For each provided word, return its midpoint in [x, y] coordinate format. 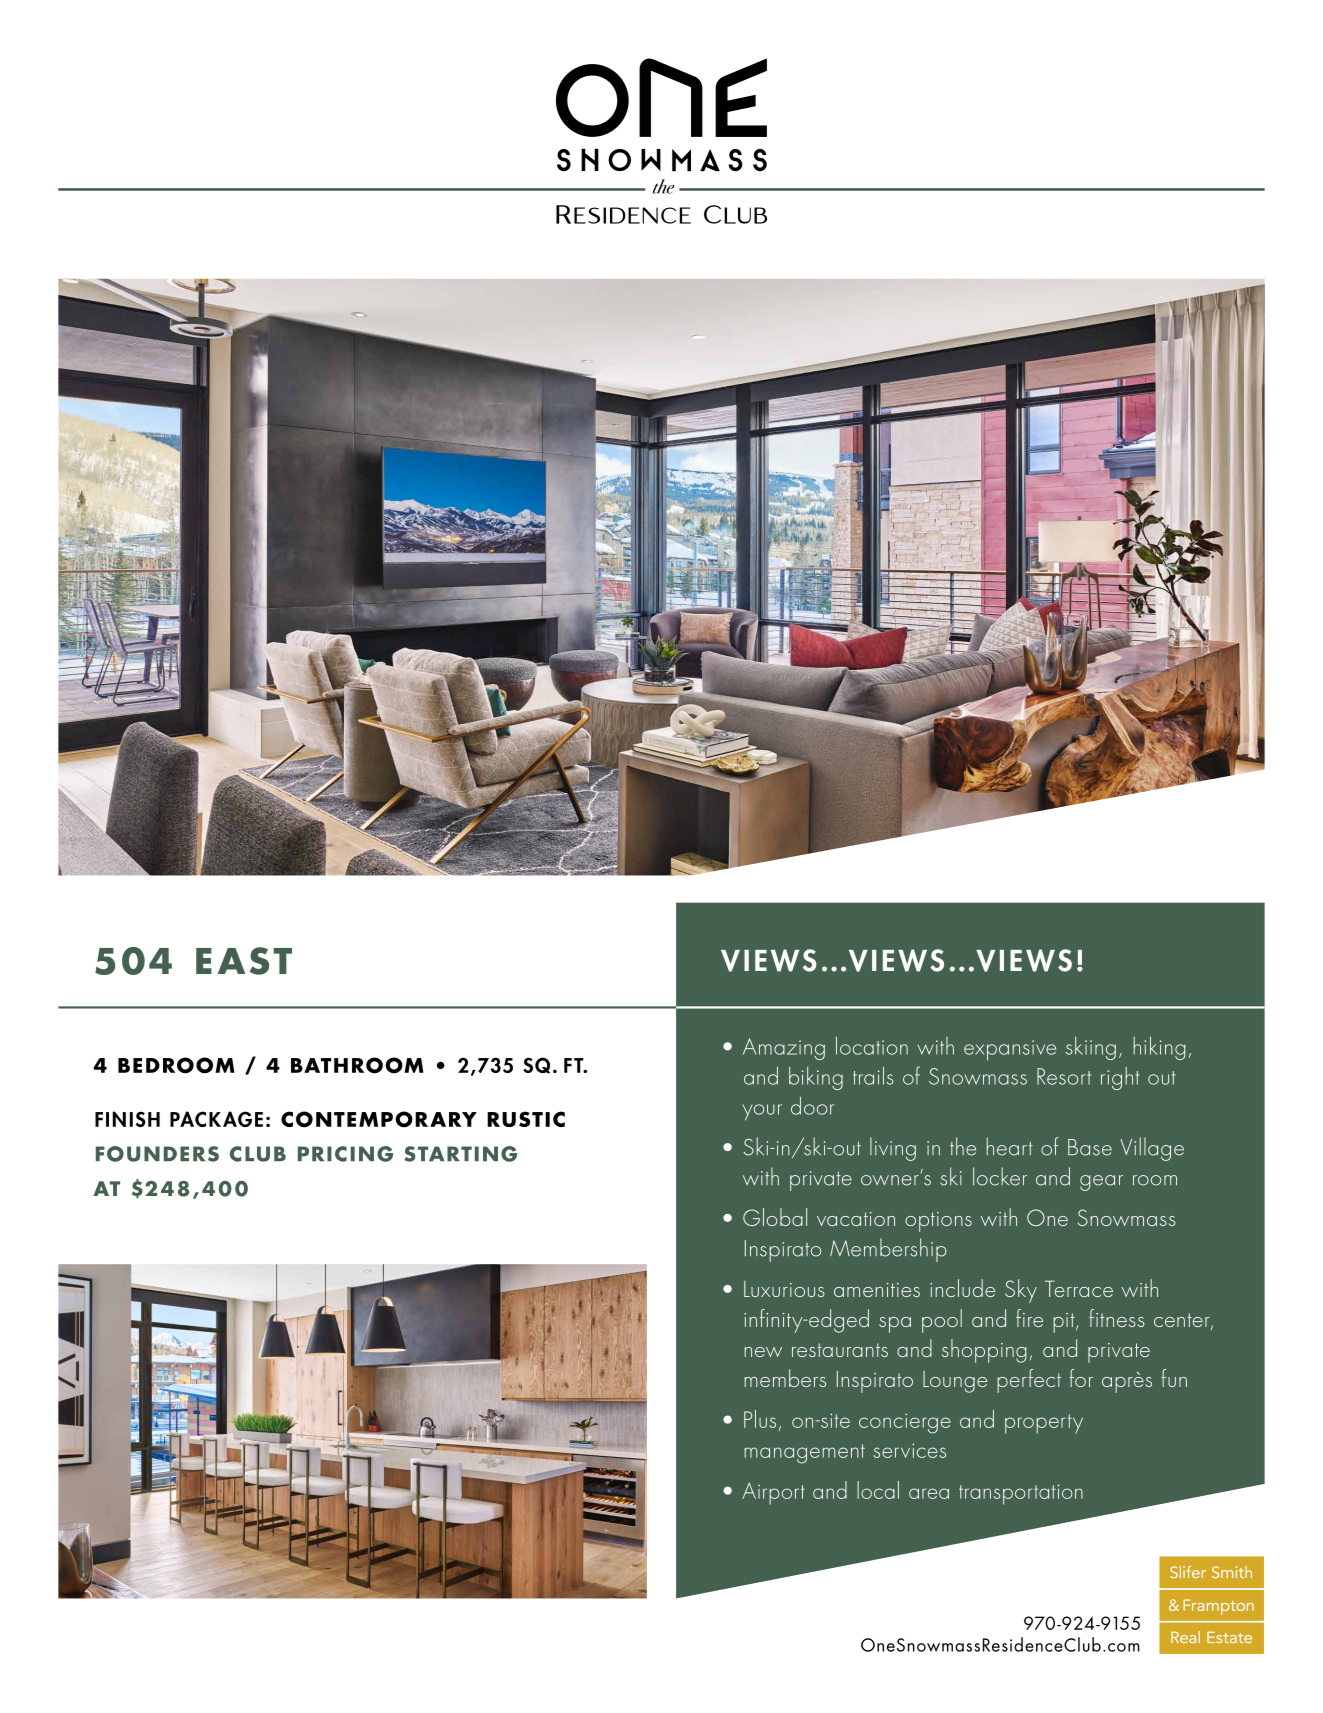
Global [775, 1217]
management [804, 1454]
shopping [984, 1351]
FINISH [127, 1119]
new [763, 1352]
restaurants [840, 1350]
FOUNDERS [157, 1154]
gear [1101, 1183]
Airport [773, 1493]
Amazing [784, 1049]
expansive [1010, 1050]
